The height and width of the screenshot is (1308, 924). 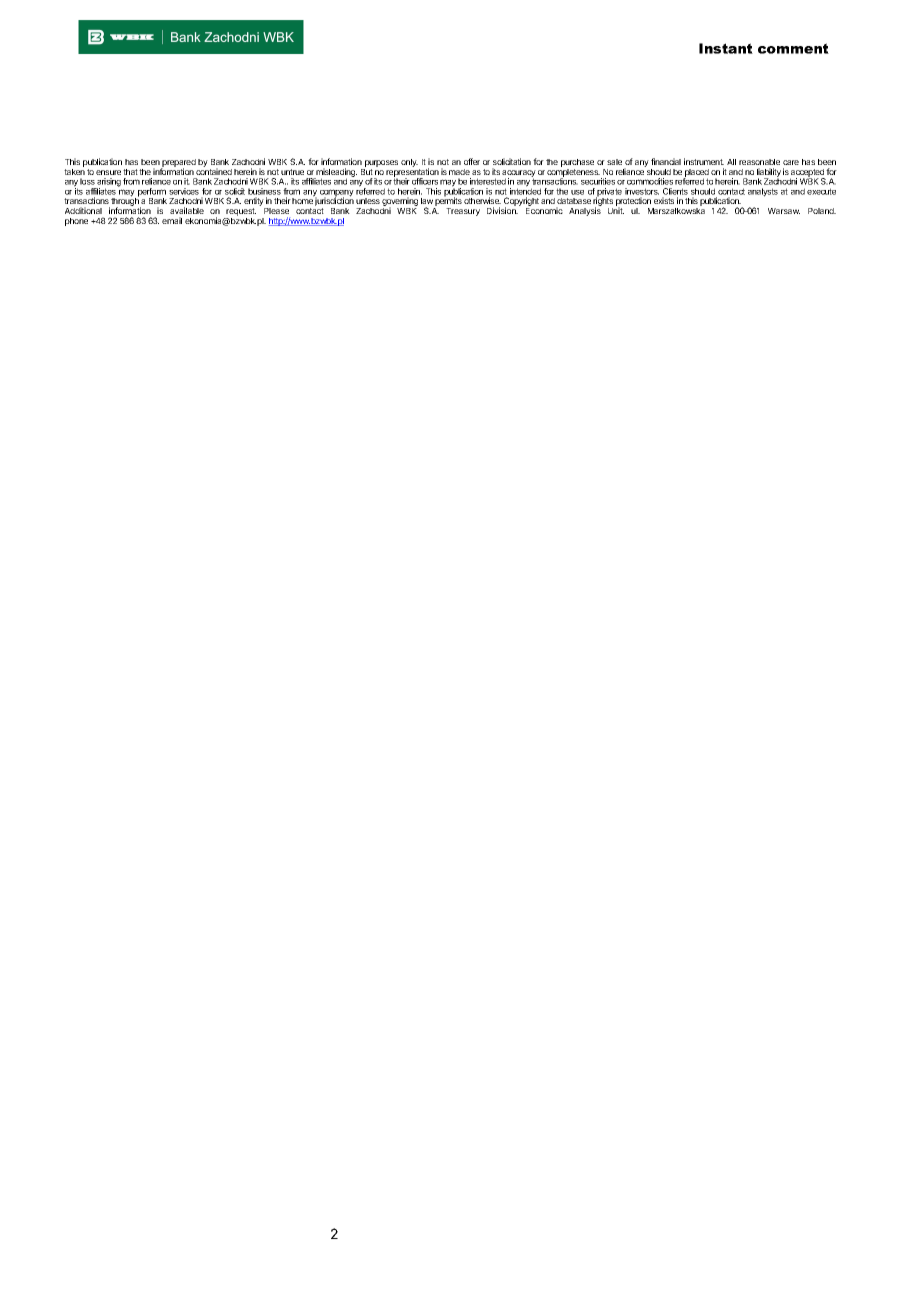 I want to click on offer, so click(x=472, y=161).
